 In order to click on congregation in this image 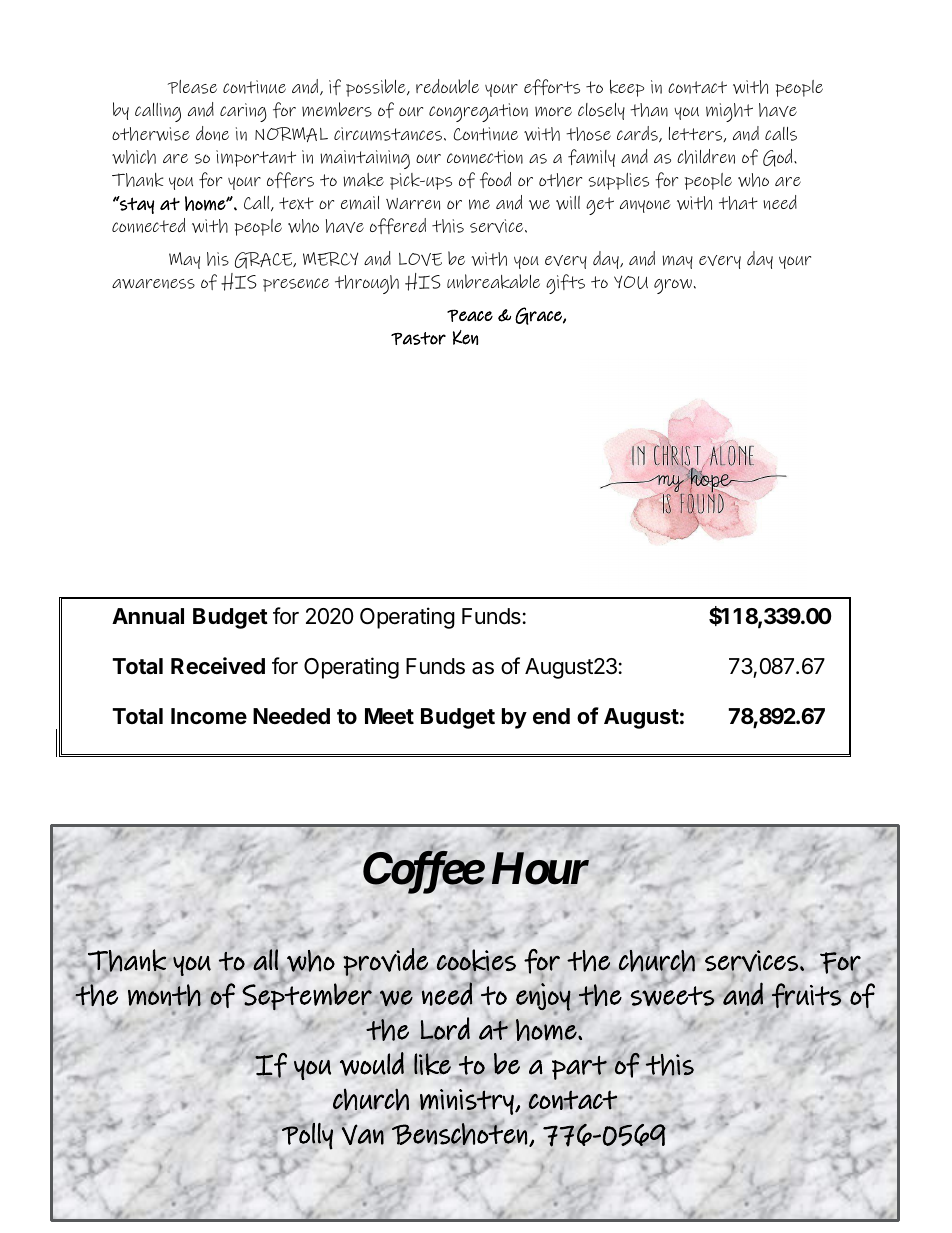, I will do `click(478, 112)`.
